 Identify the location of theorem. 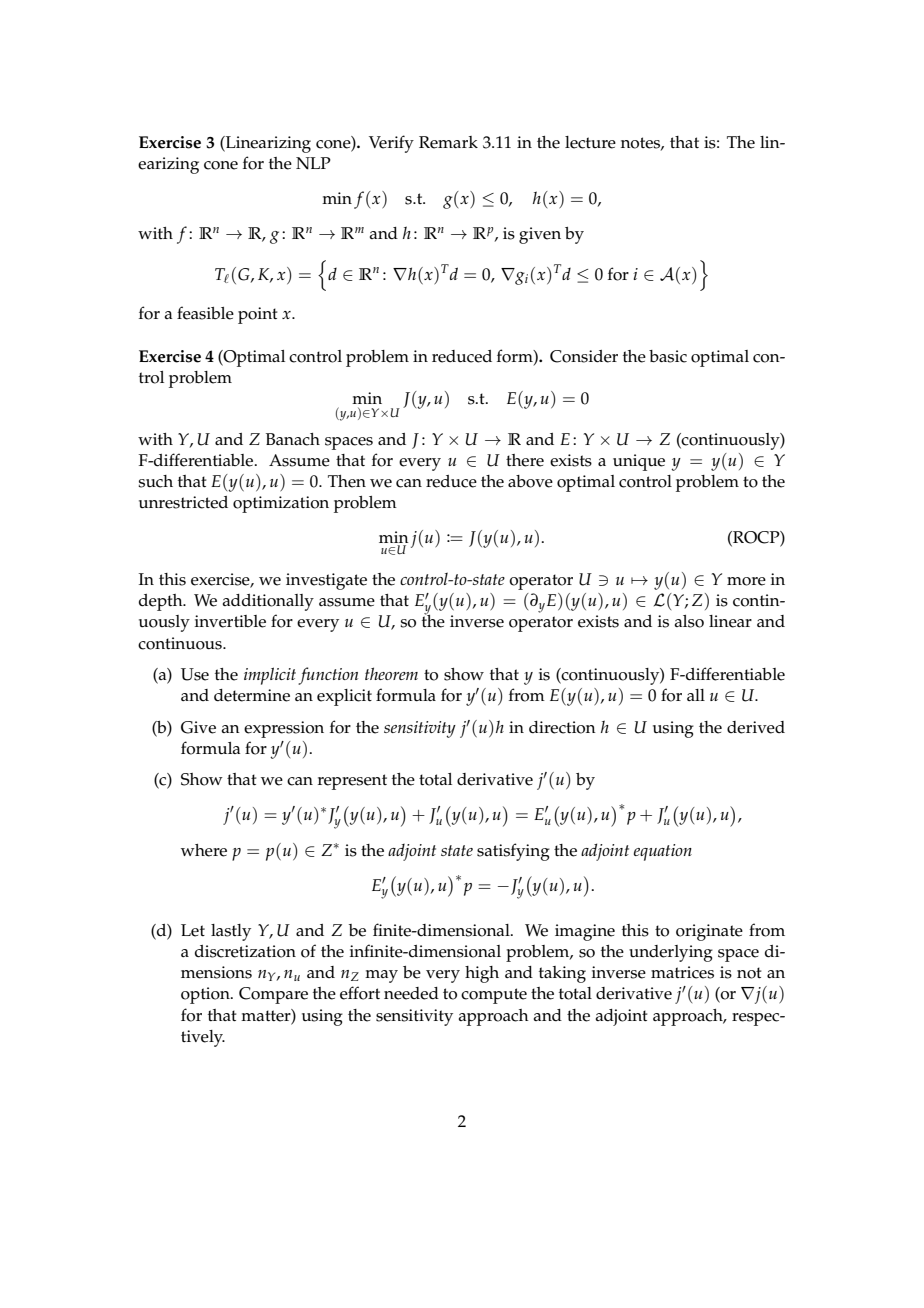
(391, 673).
